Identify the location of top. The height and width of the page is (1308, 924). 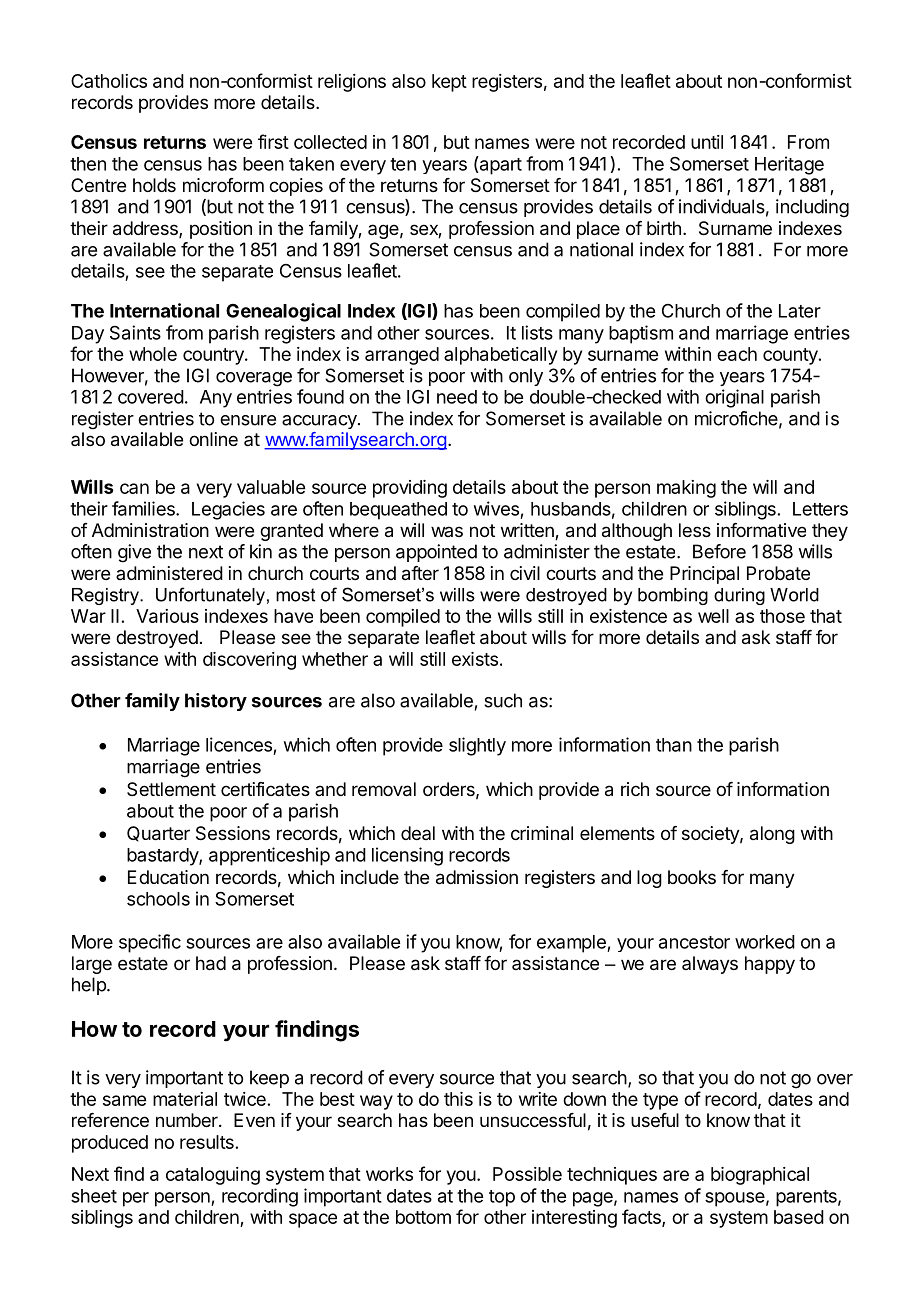
(502, 1198).
